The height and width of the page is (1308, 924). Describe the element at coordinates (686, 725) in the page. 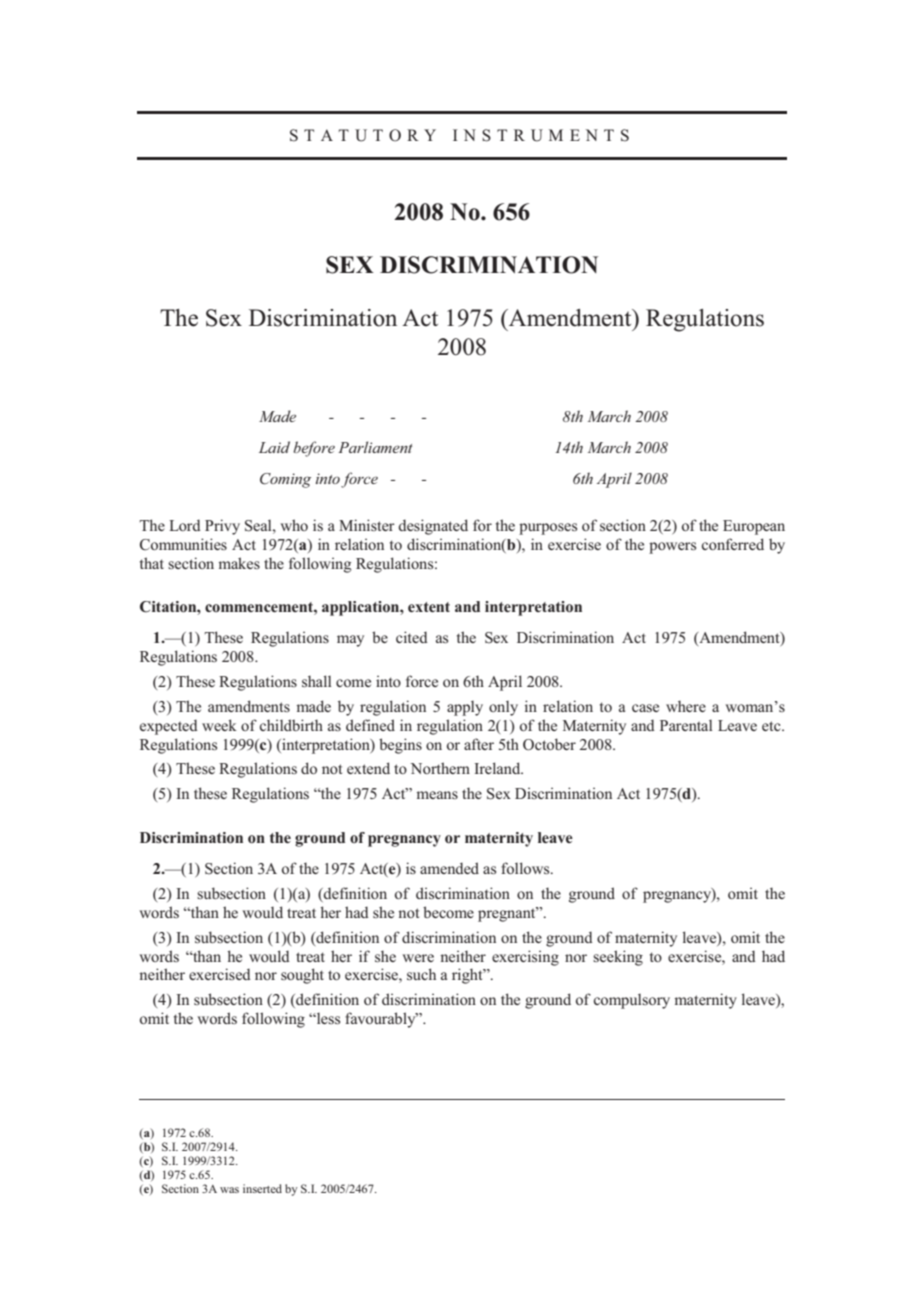

I see `Parental` at that location.
